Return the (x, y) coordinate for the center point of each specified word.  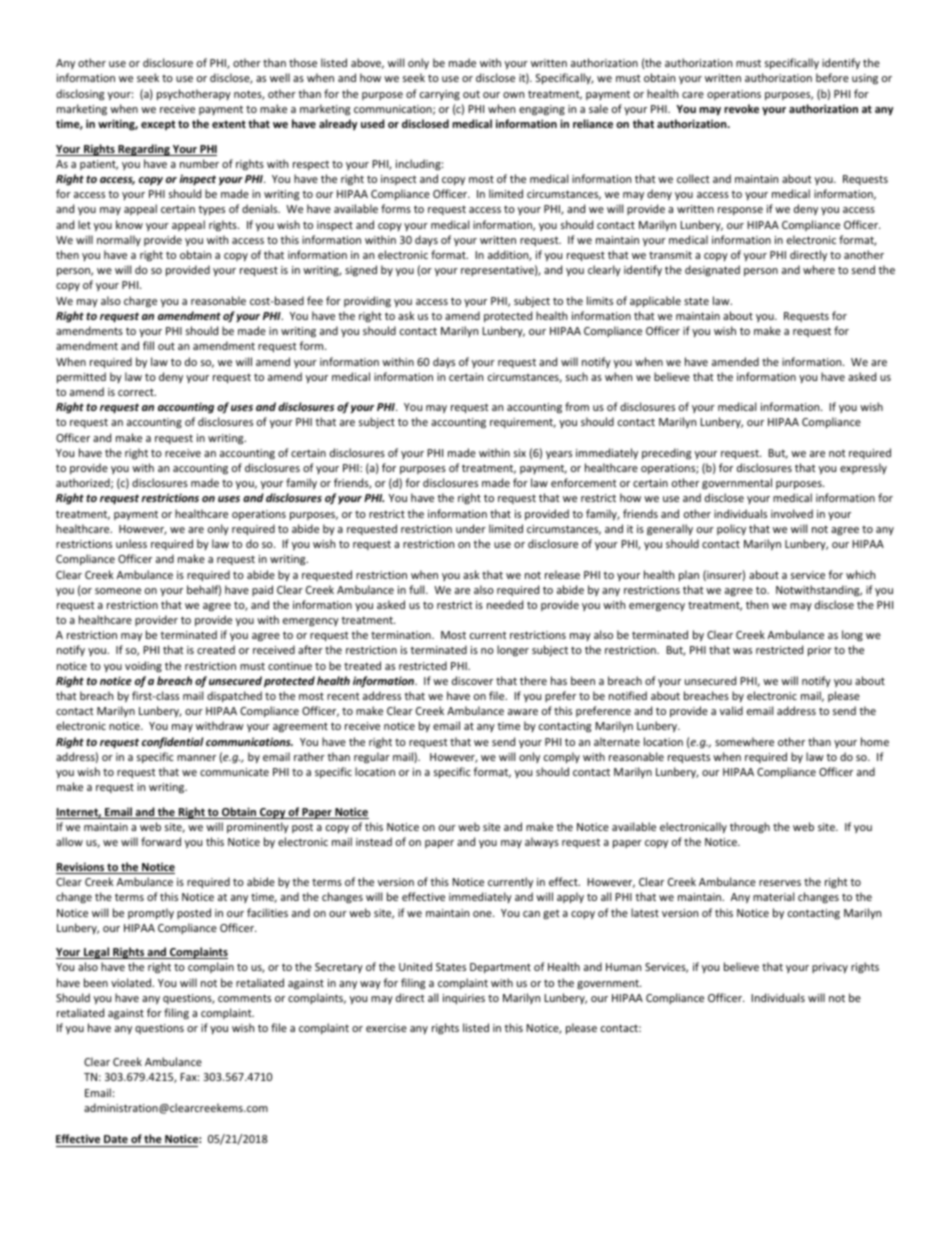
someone (118, 591)
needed (505, 604)
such (577, 376)
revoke (741, 108)
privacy (830, 968)
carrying (440, 95)
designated (712, 270)
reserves (780, 883)
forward (161, 841)
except (158, 125)
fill (148, 345)
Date (116, 1139)
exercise (386, 1028)
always (542, 842)
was (742, 651)
